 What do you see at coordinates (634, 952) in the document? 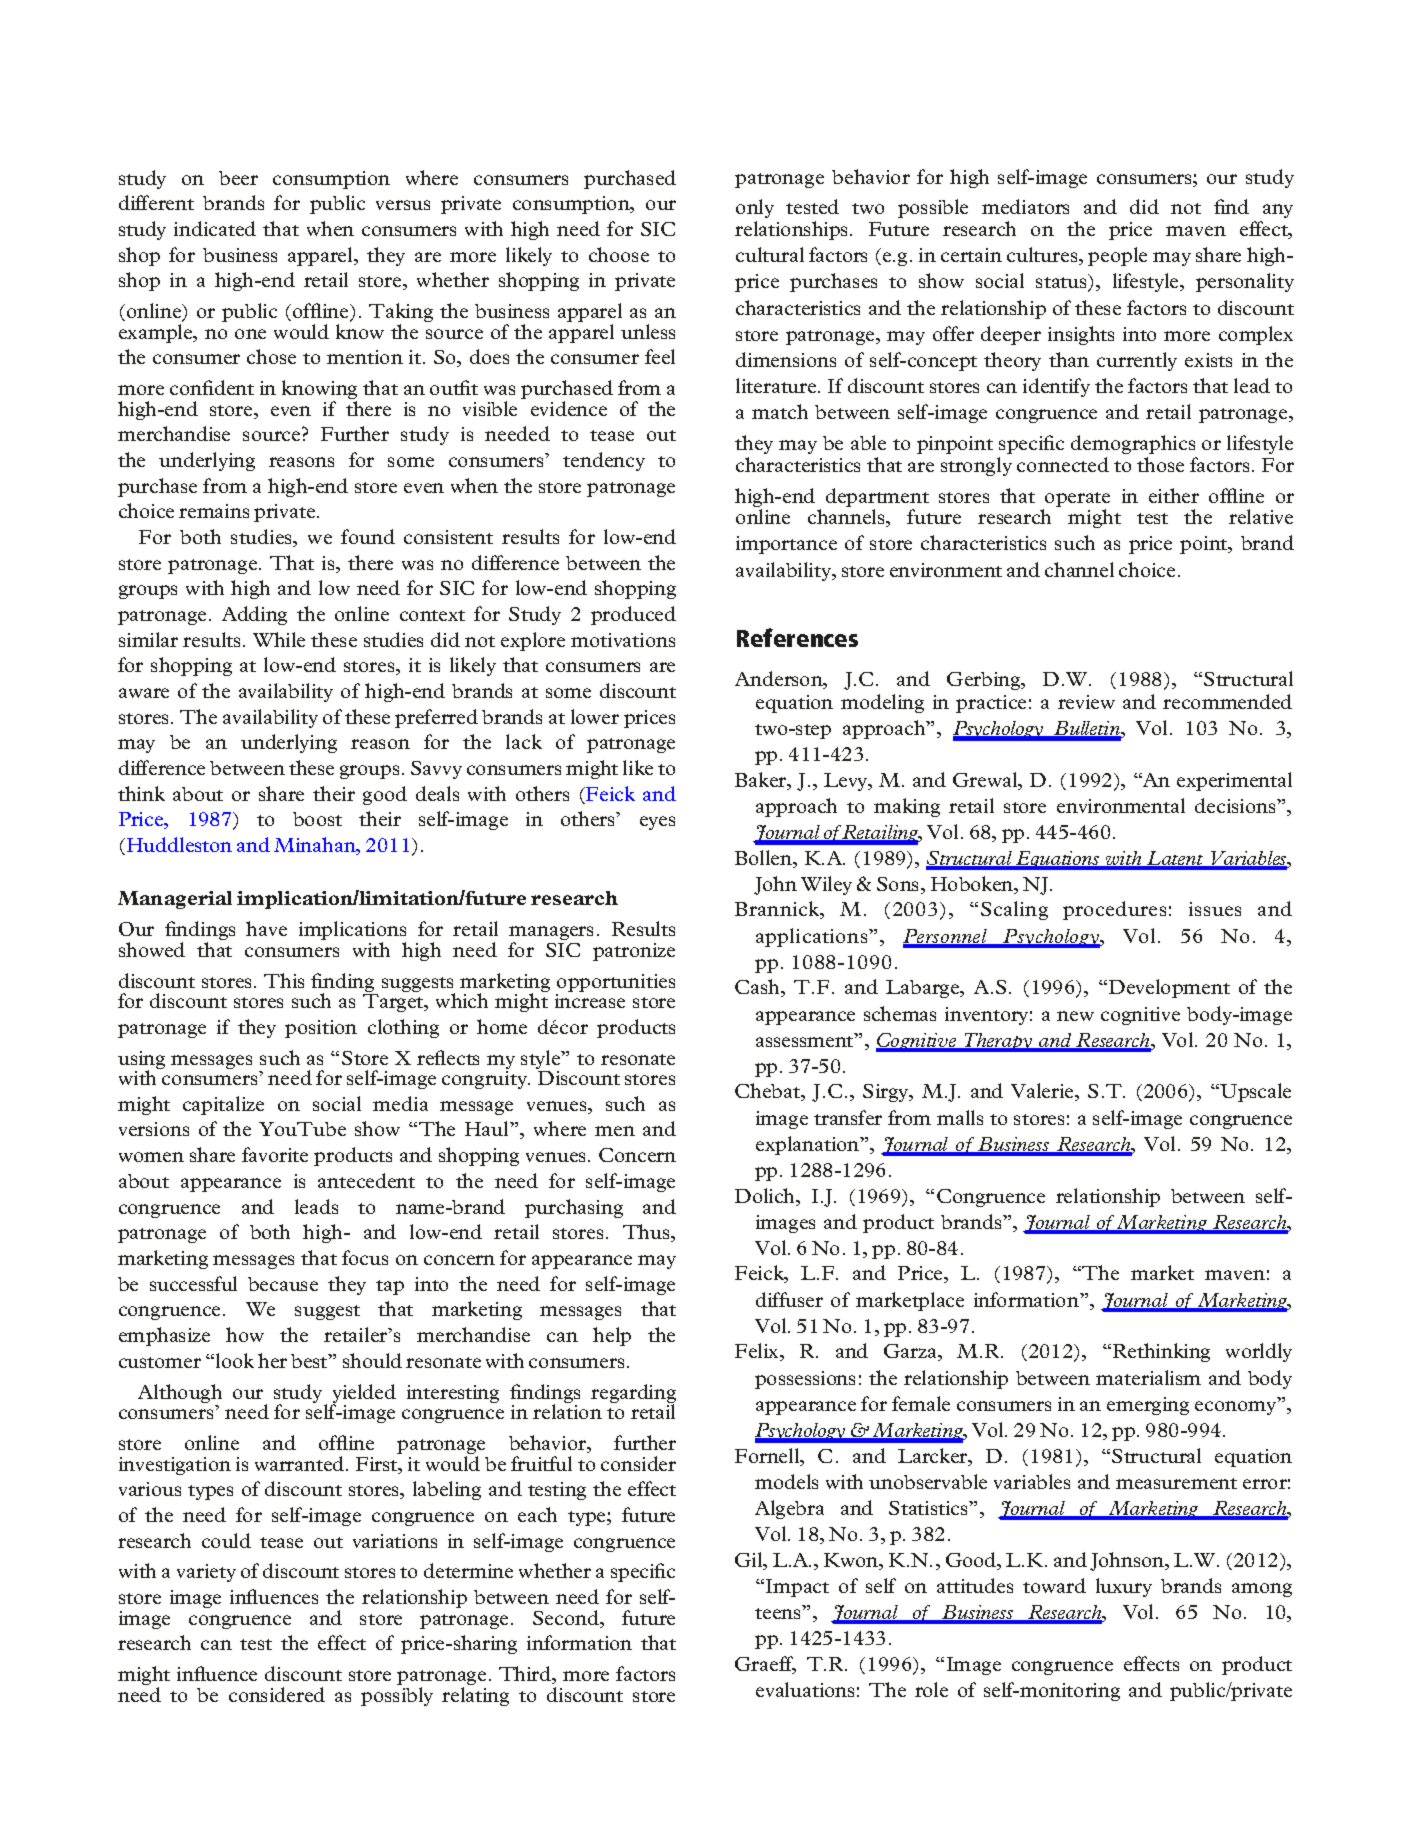
I see `patronize` at bounding box center [634, 952].
